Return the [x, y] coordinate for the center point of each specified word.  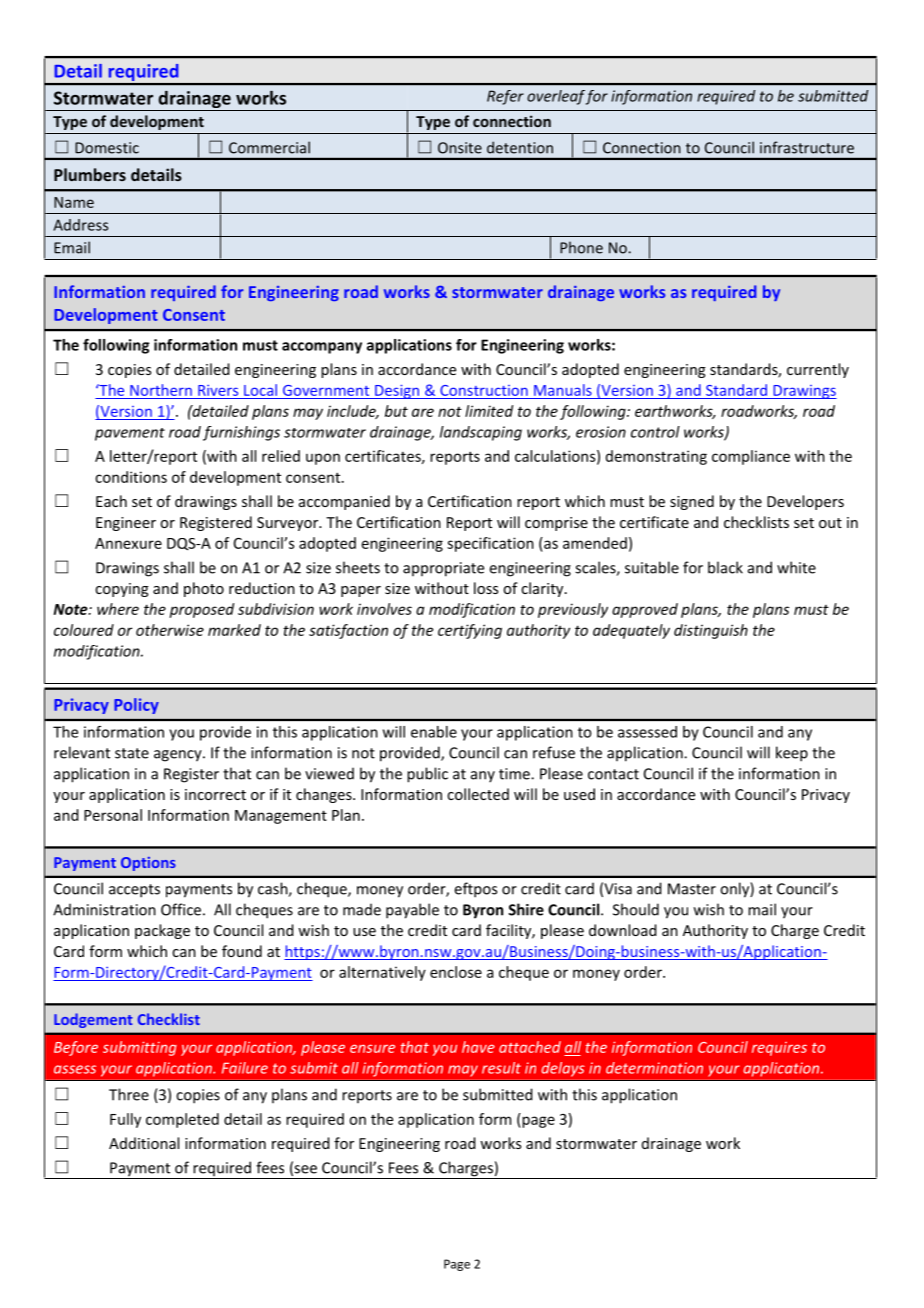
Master [692, 889]
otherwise [170, 630]
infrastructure [807, 147]
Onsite [460, 148]
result [501, 1068]
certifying [470, 631]
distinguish [711, 631]
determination [654, 1068]
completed [182, 1120]
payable [412, 911]
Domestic [107, 148]
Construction [484, 390]
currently [818, 370]
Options [148, 864]
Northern [161, 390]
